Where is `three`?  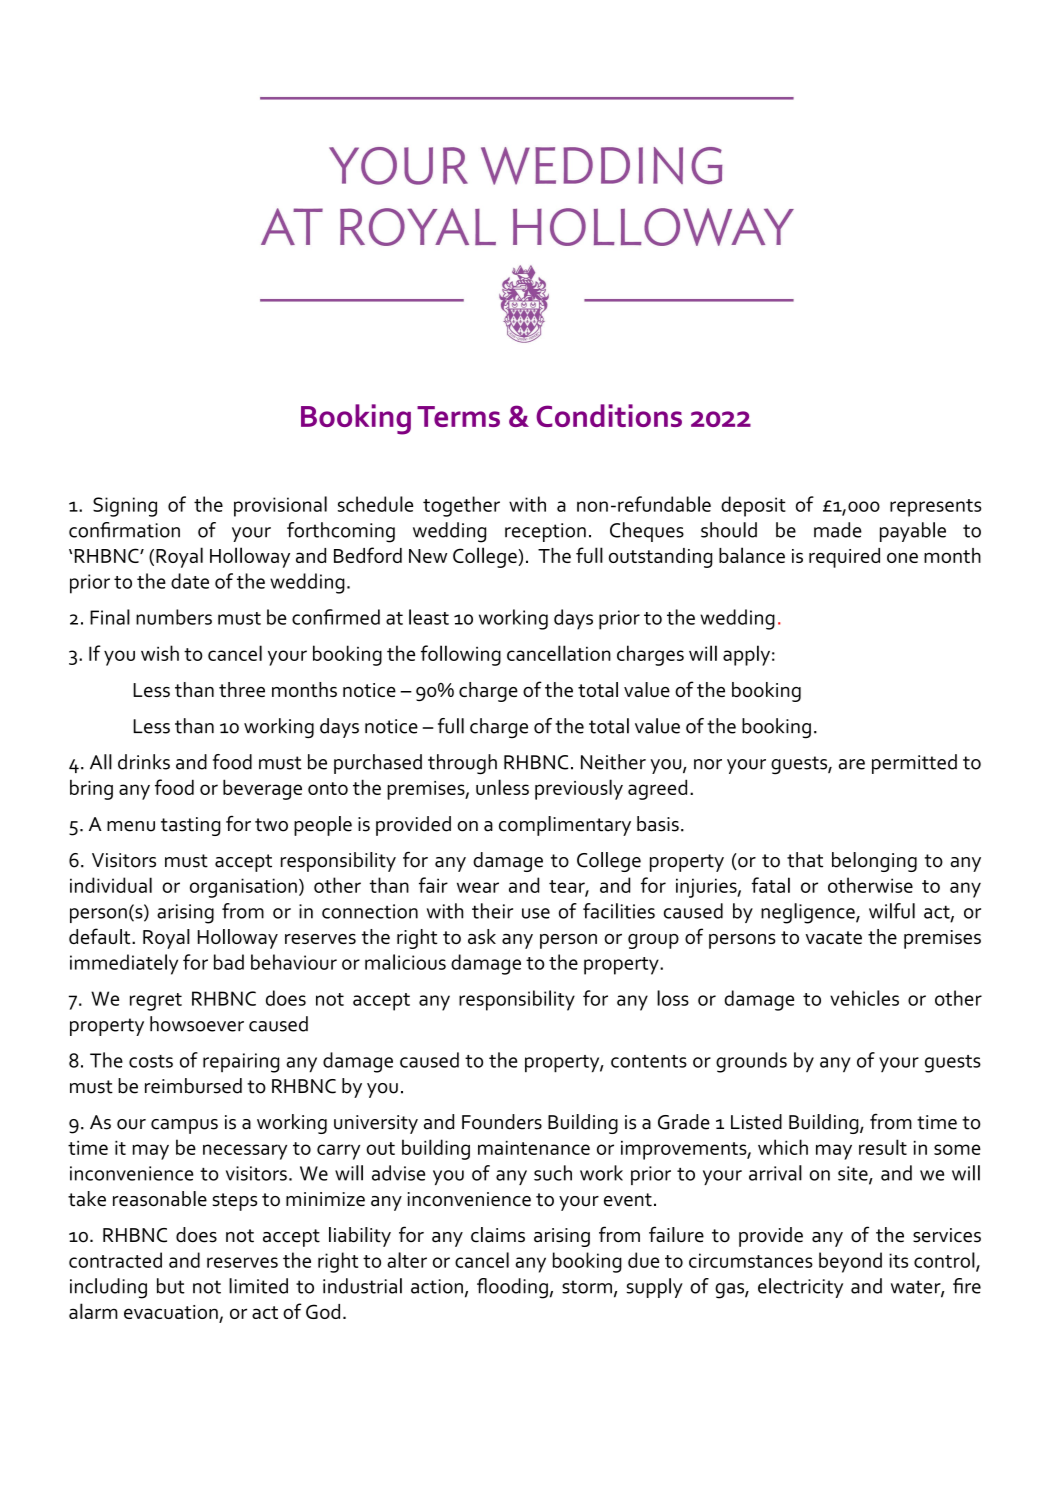
three is located at coordinates (242, 689).
